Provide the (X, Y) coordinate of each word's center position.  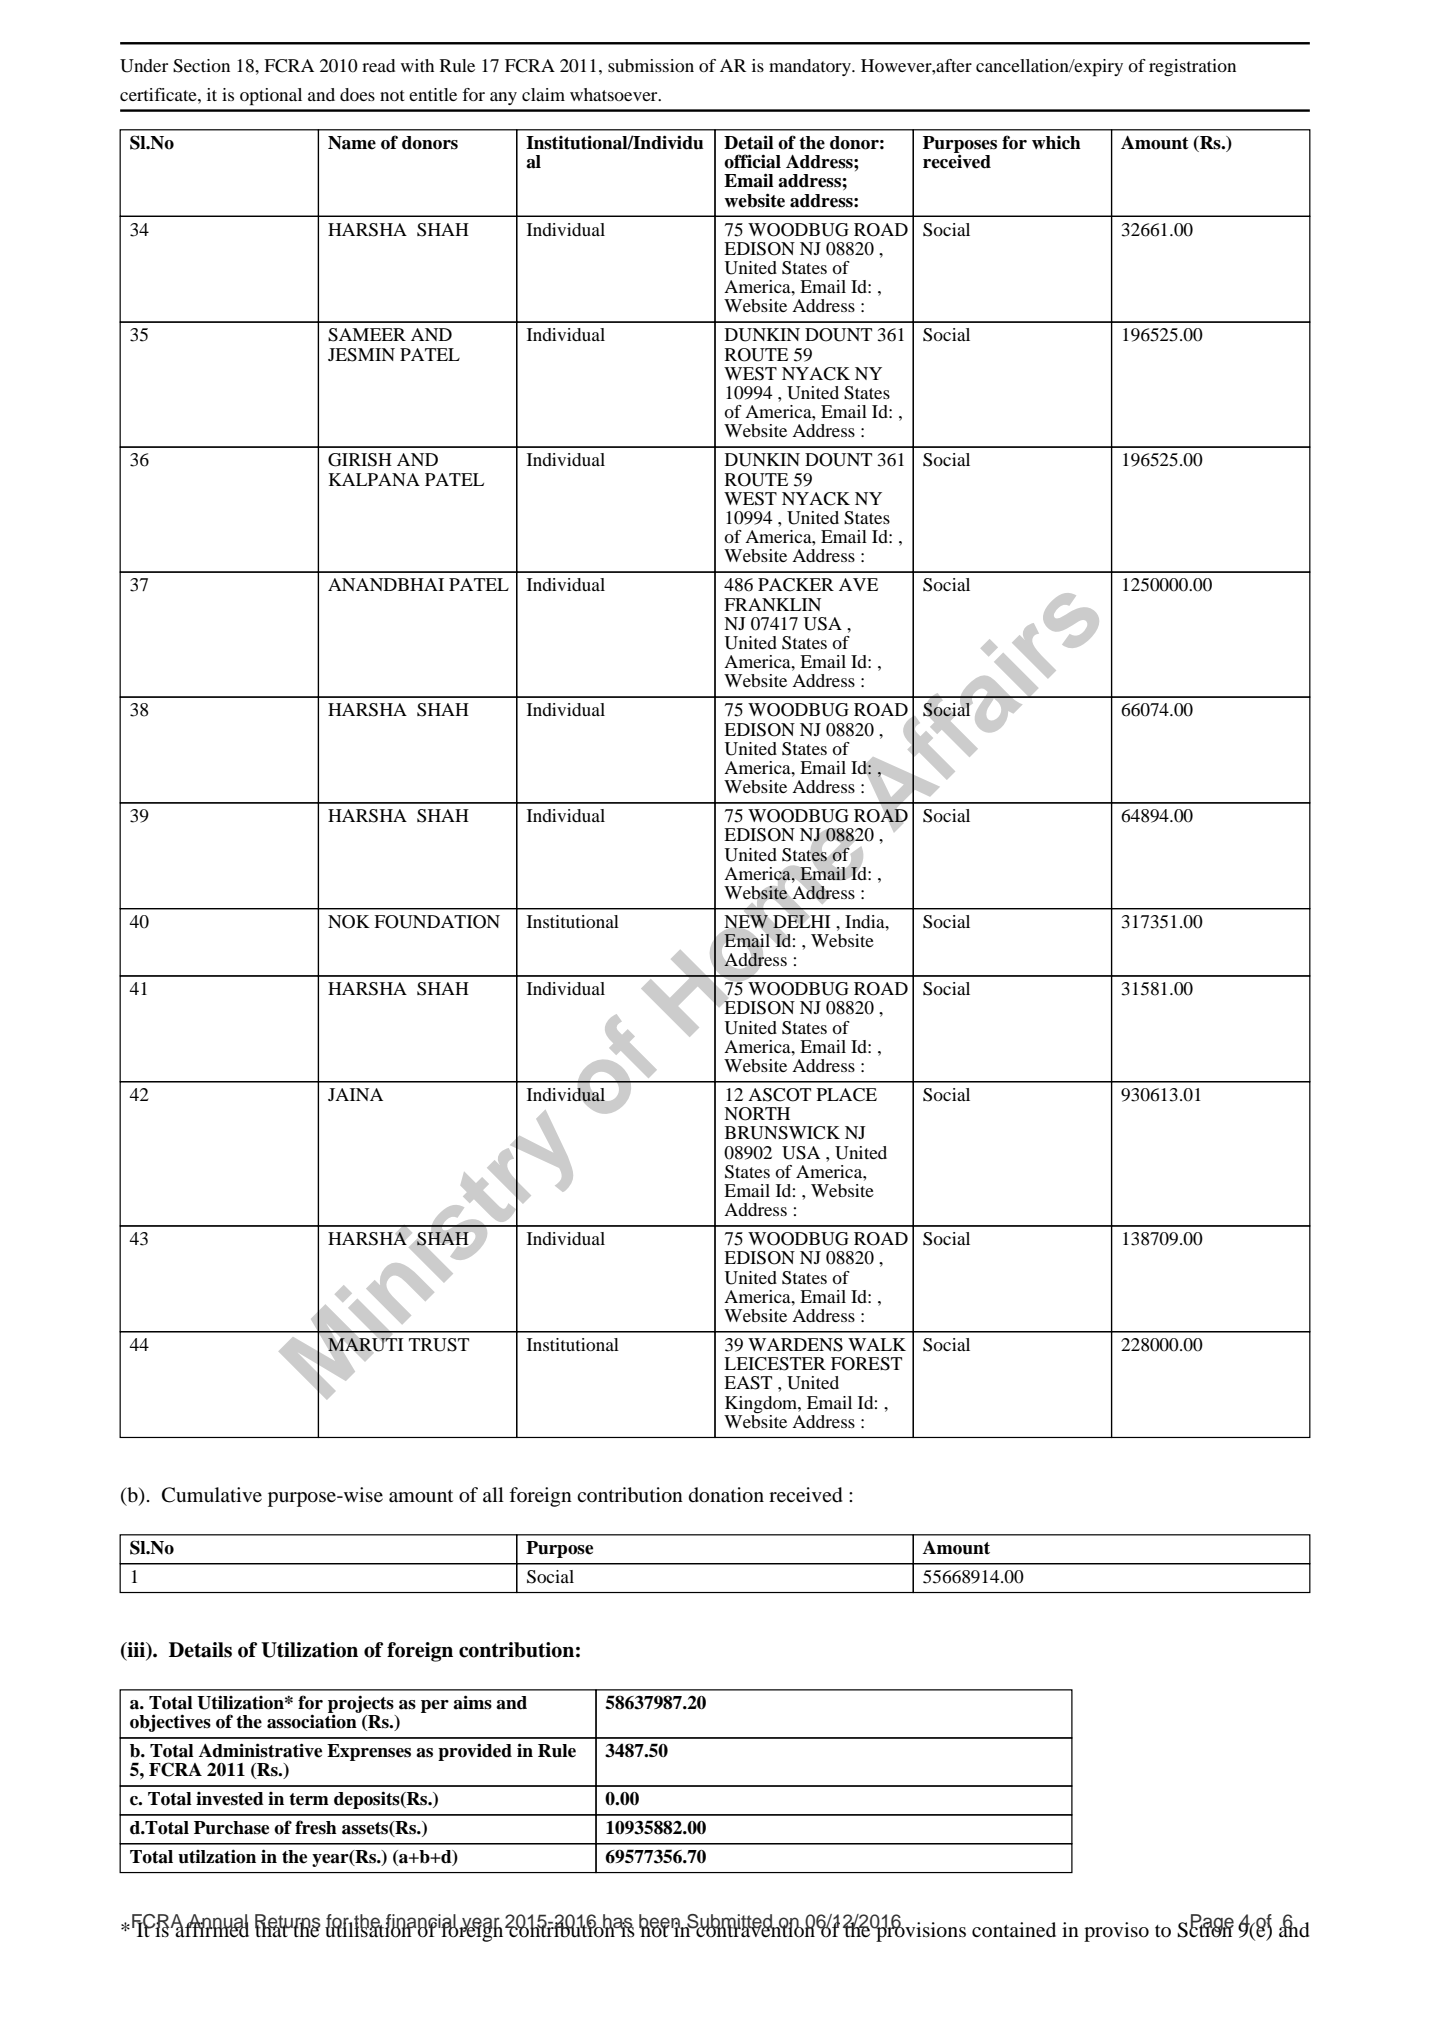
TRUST (439, 1345)
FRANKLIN (772, 604)
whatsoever (615, 94)
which (1056, 143)
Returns (288, 1922)
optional (271, 97)
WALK (877, 1344)
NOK (349, 922)
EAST (748, 1383)
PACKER (796, 585)
